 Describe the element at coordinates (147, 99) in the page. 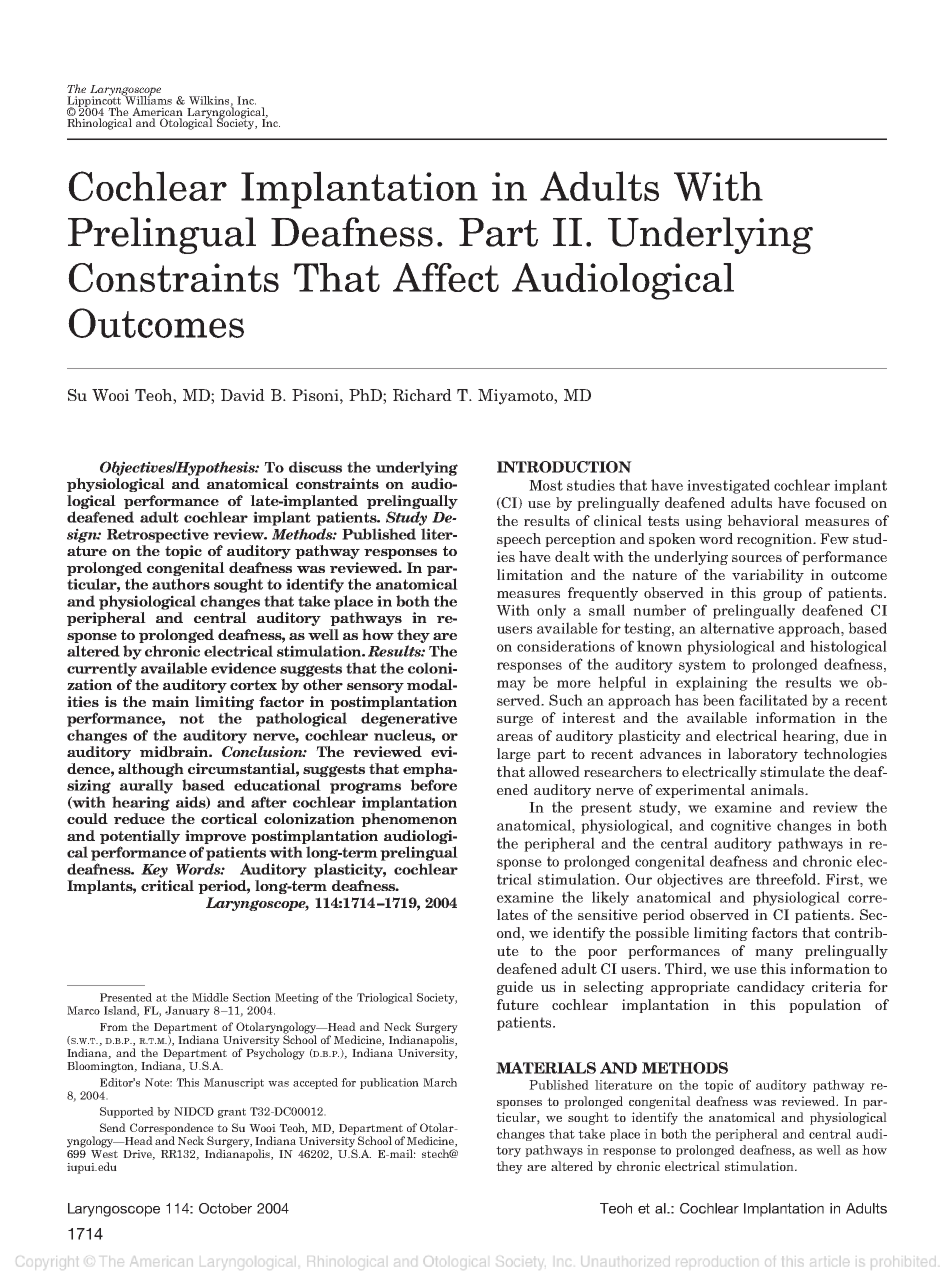

I see `Williams` at that location.
